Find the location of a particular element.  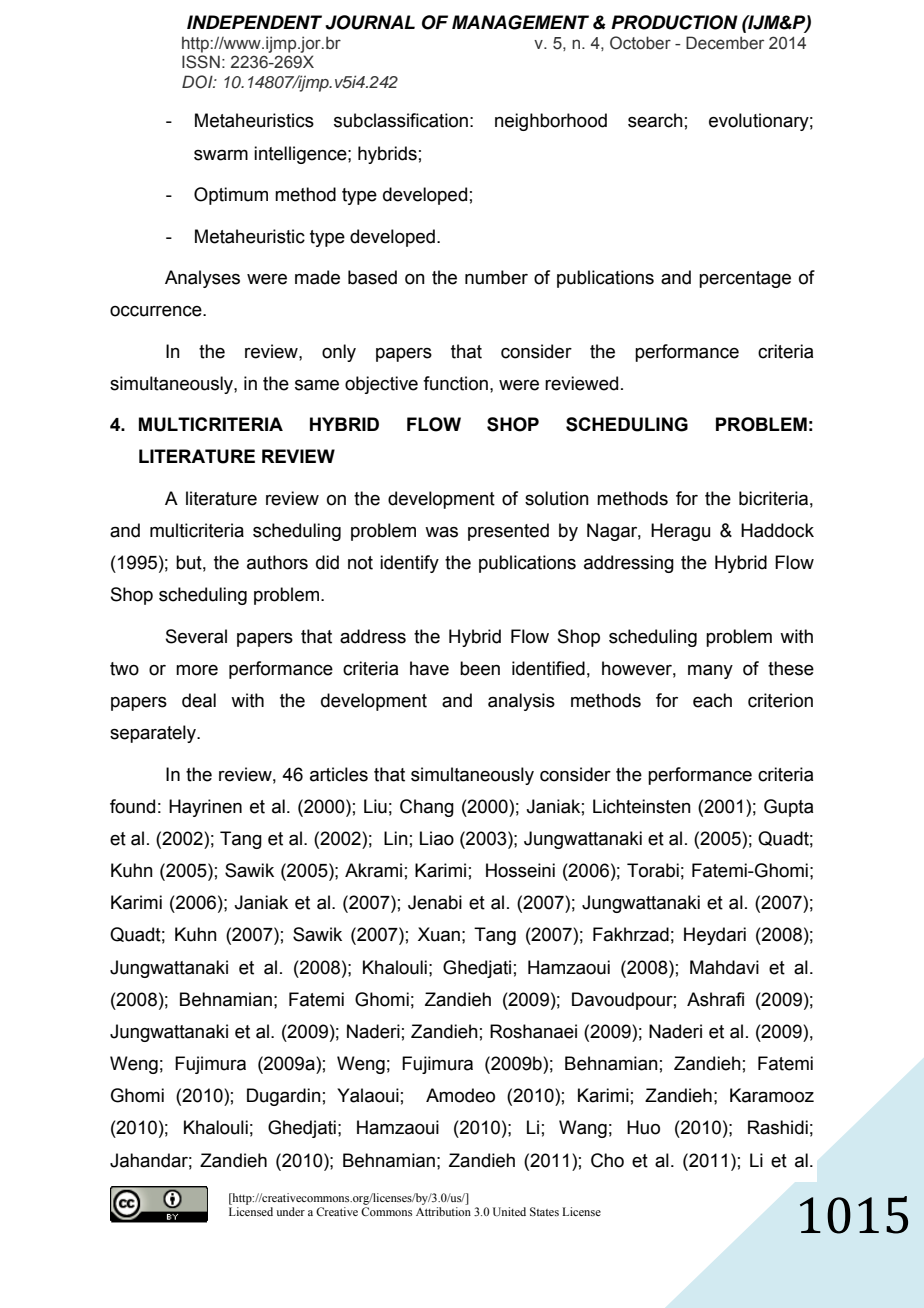

function is located at coordinates (455, 383).
